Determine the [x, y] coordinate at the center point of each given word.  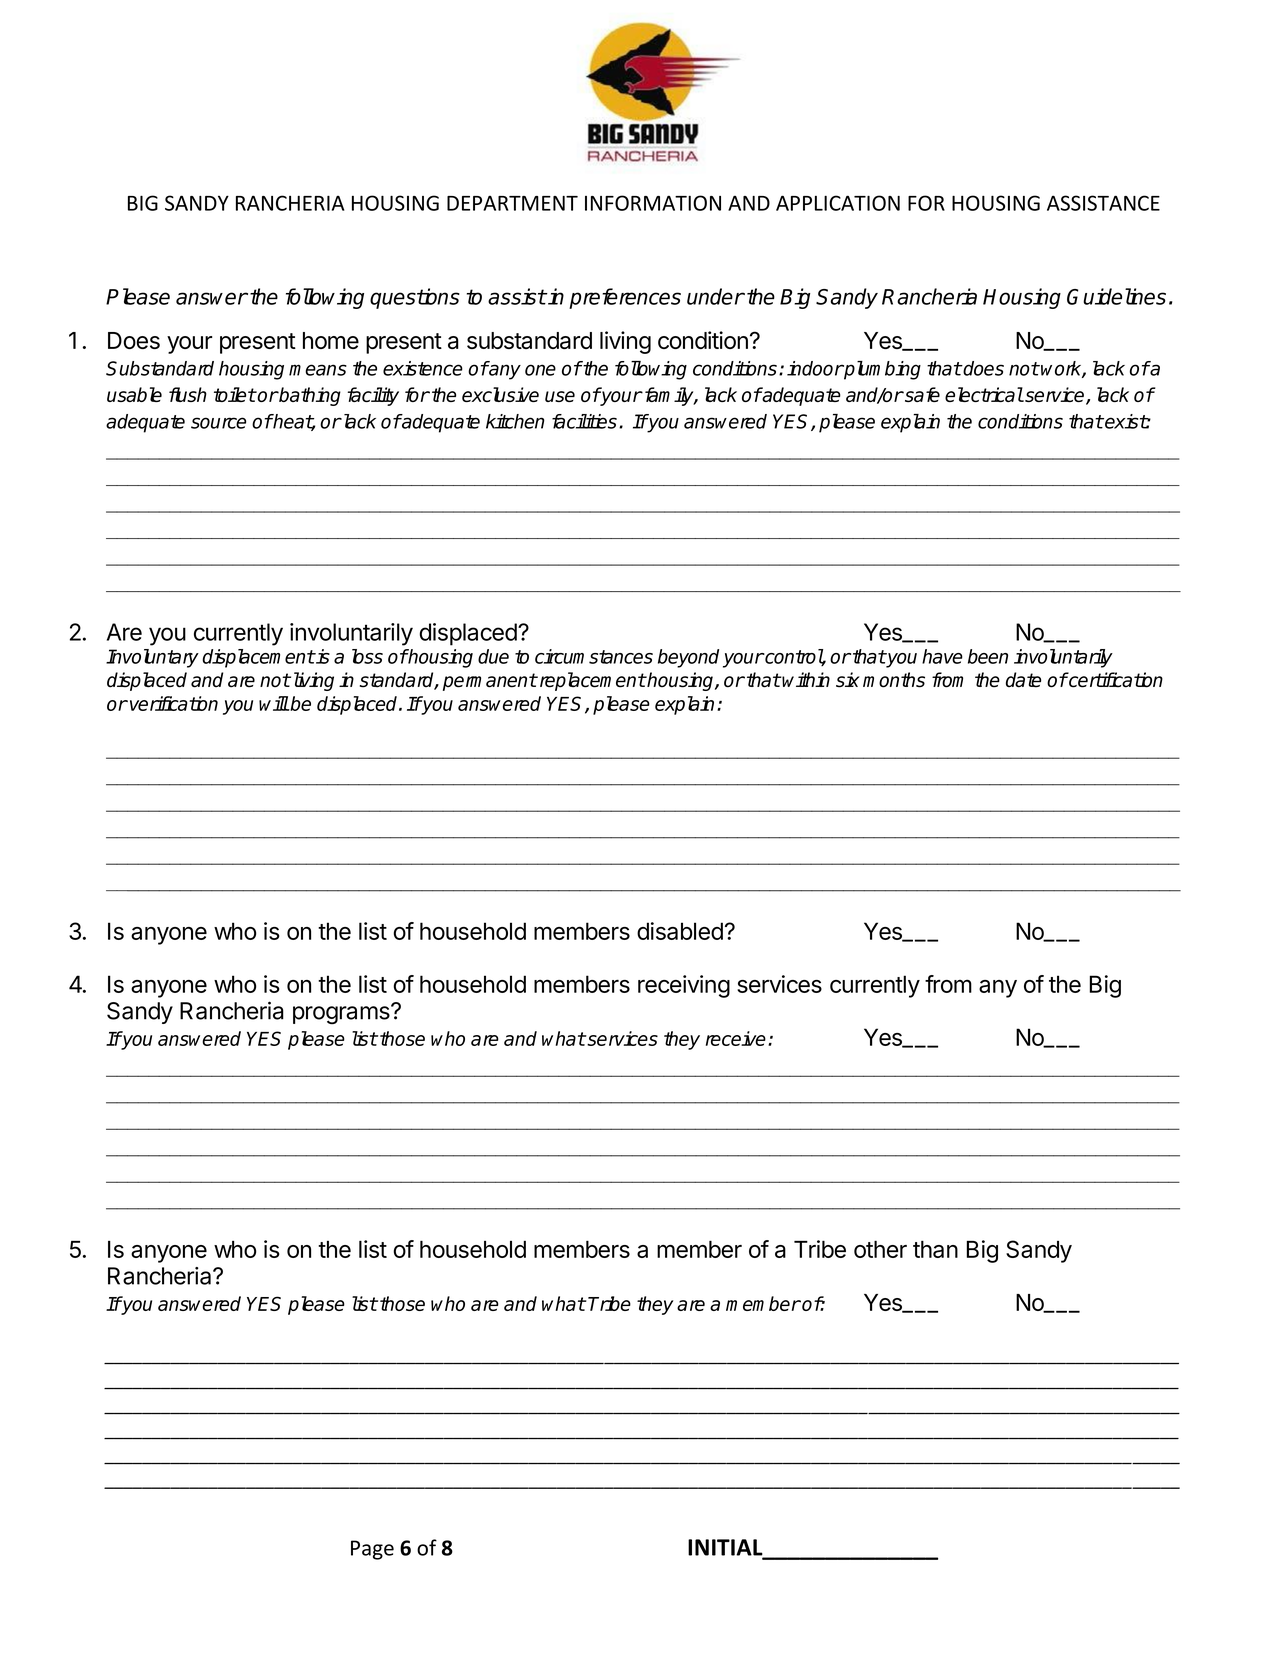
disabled [680, 931]
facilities [584, 421]
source [218, 423]
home [331, 340]
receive [736, 1038]
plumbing [881, 370]
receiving [684, 986]
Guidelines [1116, 296]
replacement [591, 681]
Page [372, 1550]
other [880, 1249]
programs [342, 1014]
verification [174, 703]
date [1023, 680]
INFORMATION [653, 203]
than [935, 1249]
